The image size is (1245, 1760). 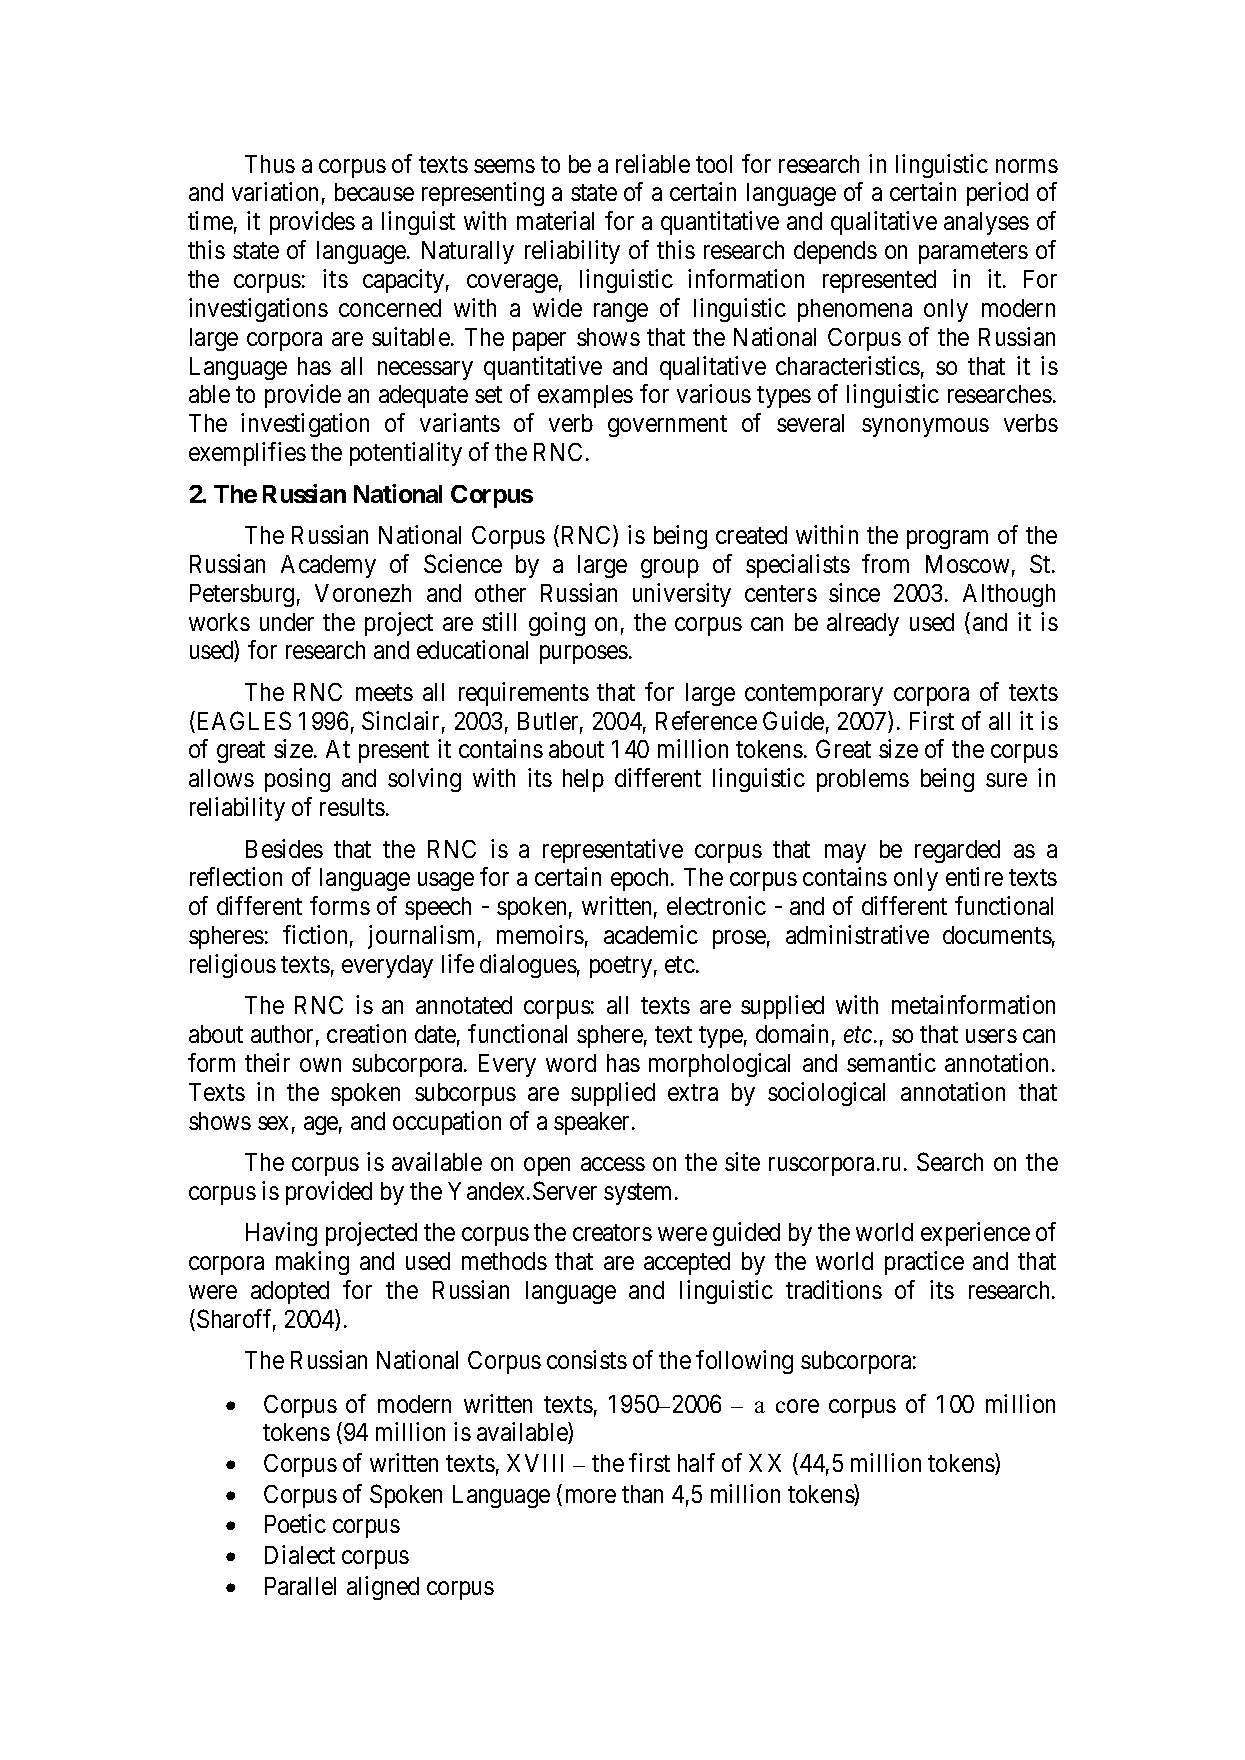 What do you see at coordinates (374, 192) in the screenshot?
I see `because` at bounding box center [374, 192].
